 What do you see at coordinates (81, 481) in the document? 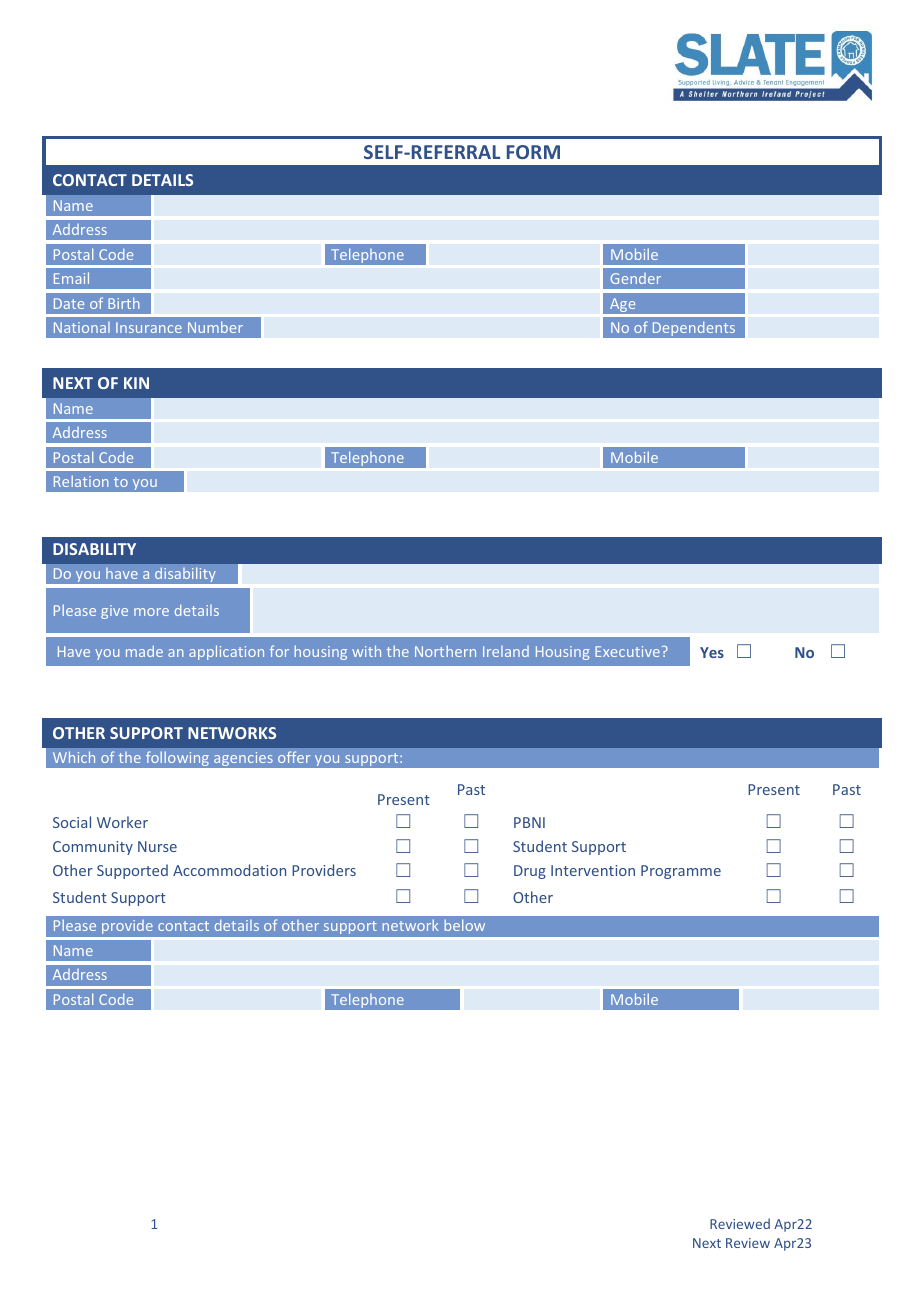
I see `Relation` at bounding box center [81, 481].
